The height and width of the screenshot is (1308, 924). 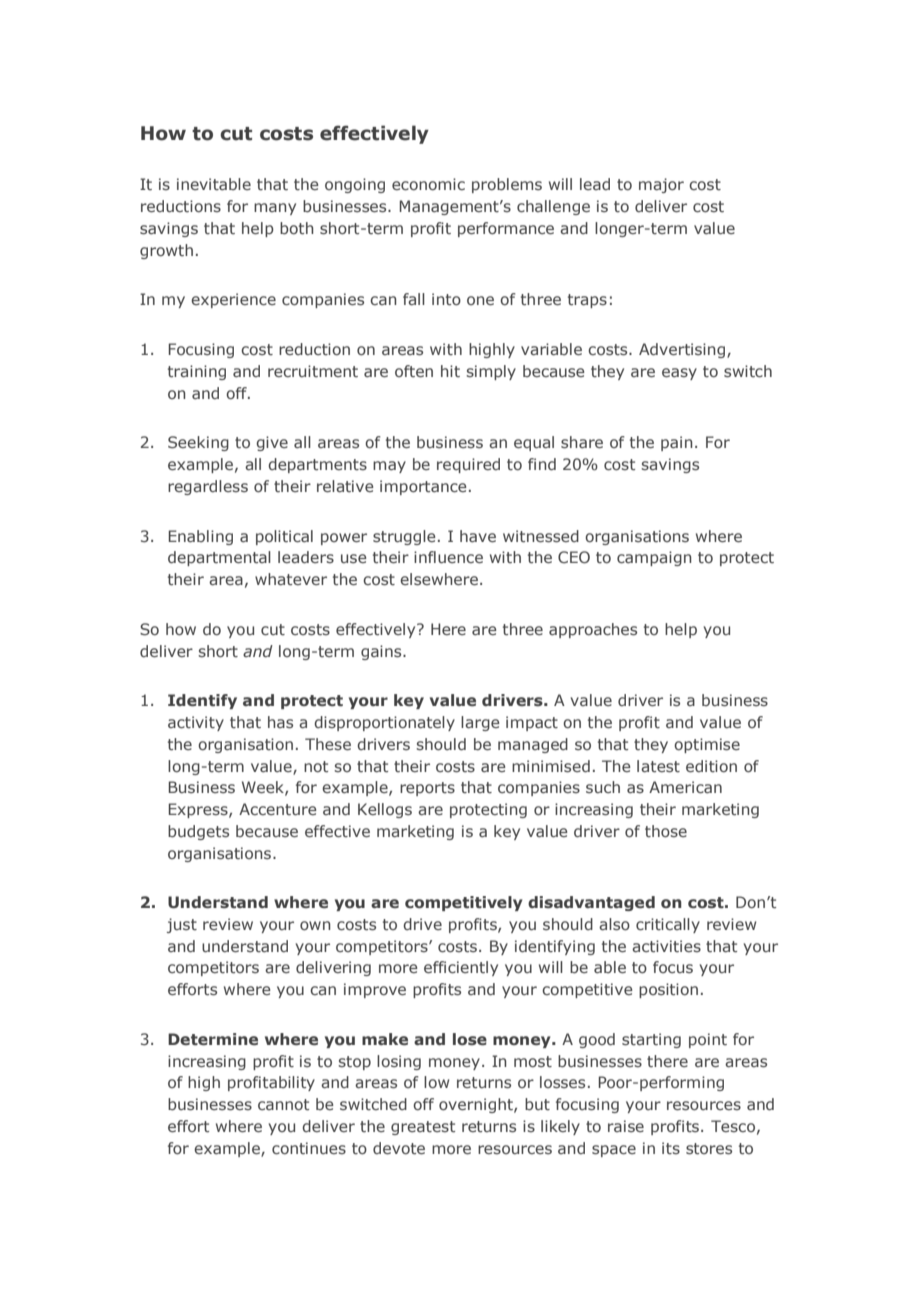 What do you see at coordinates (283, 1105) in the screenshot?
I see `cannot` at bounding box center [283, 1105].
